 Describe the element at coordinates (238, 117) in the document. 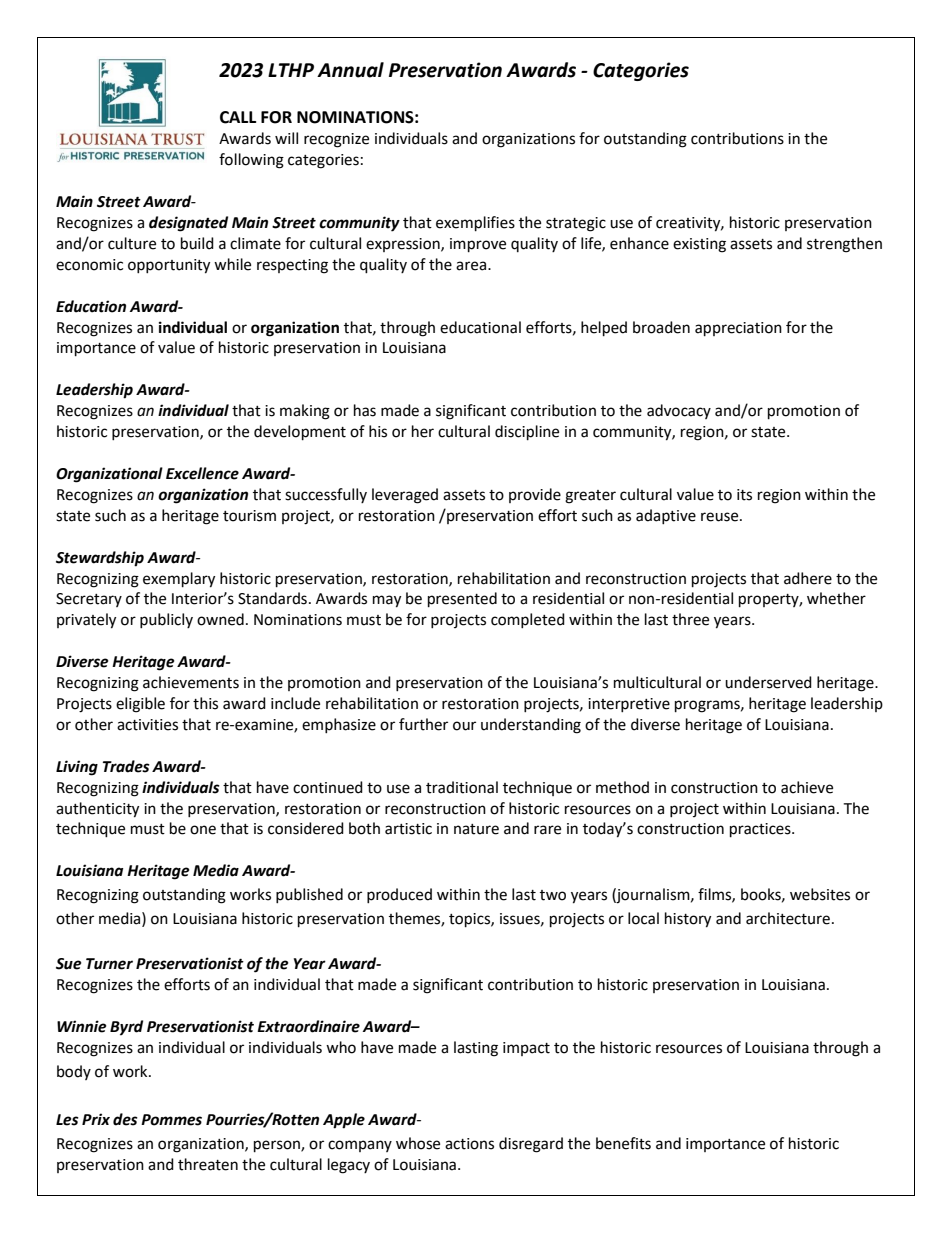

I see `CALL` at that location.
